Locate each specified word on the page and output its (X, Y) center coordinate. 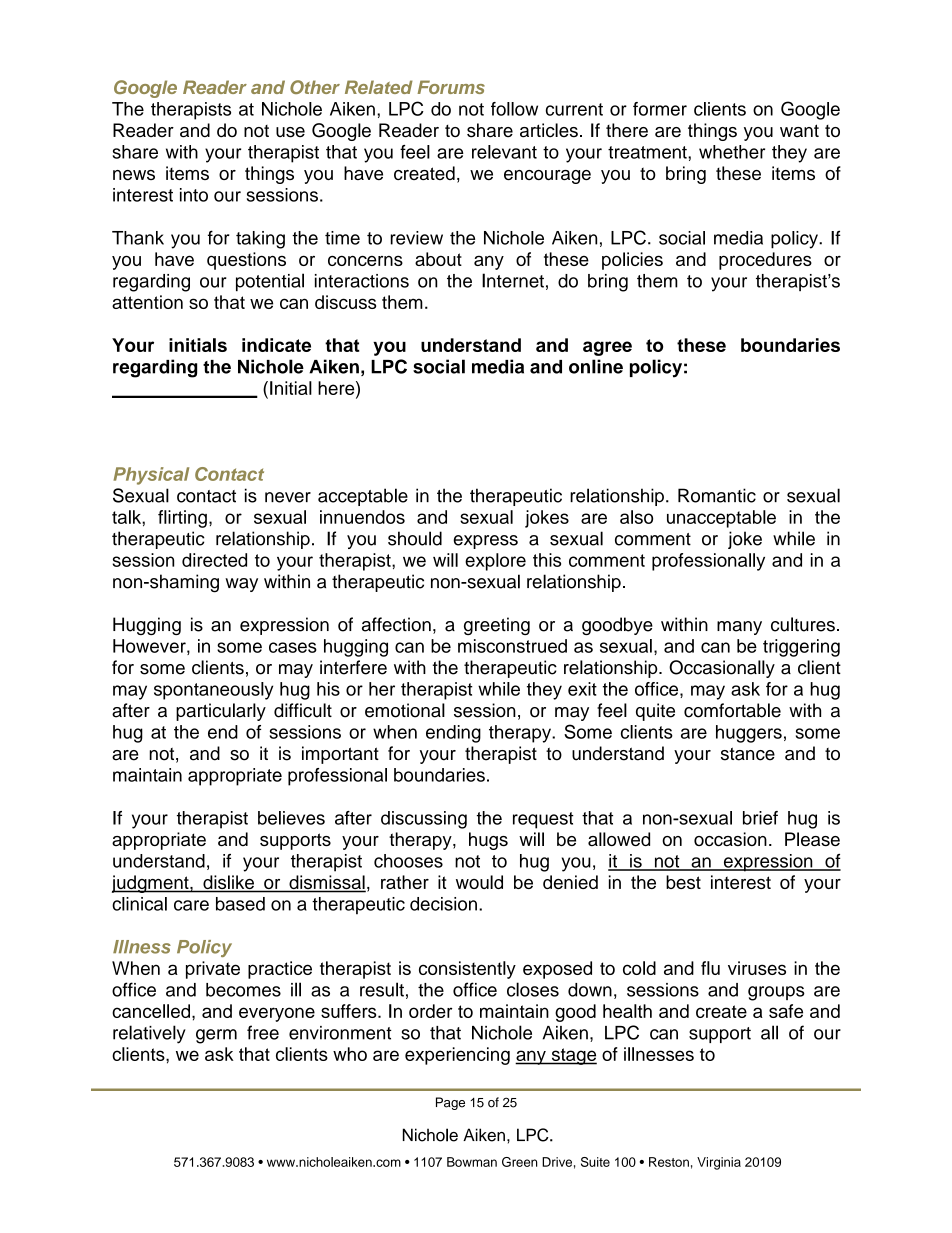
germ (216, 1036)
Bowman (472, 1162)
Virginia (719, 1163)
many (739, 628)
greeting (497, 626)
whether (732, 152)
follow (514, 109)
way (241, 585)
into (194, 195)
